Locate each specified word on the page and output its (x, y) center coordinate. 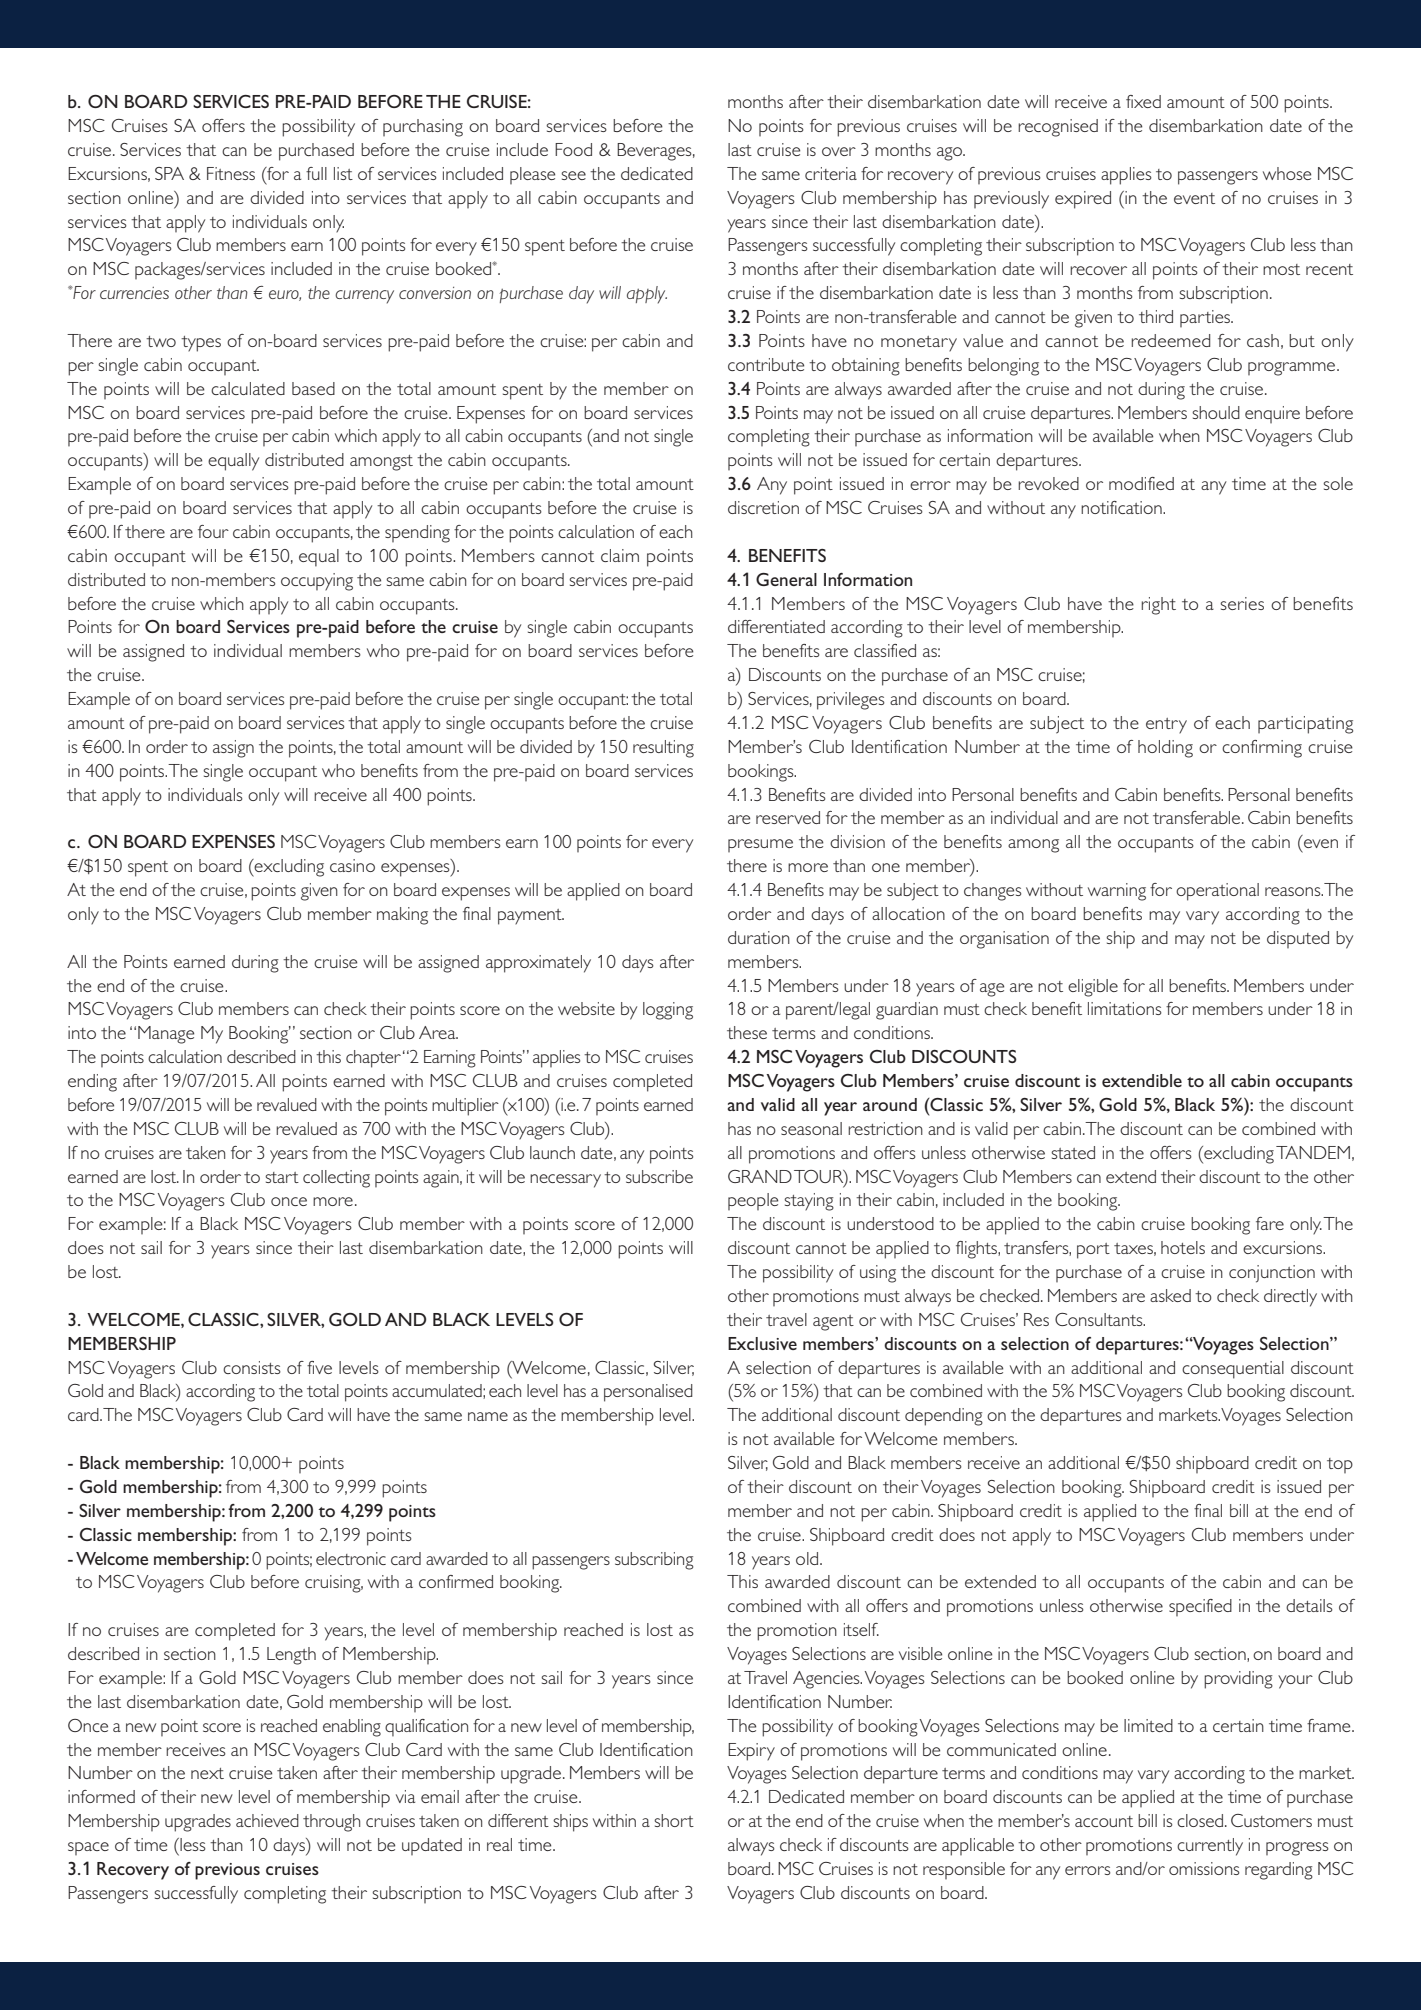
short (674, 1820)
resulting (663, 749)
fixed (1143, 101)
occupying (317, 582)
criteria (831, 173)
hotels (1183, 1247)
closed (1201, 1820)
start (282, 1177)
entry (1166, 726)
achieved (267, 1820)
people (753, 1201)
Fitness (231, 173)
